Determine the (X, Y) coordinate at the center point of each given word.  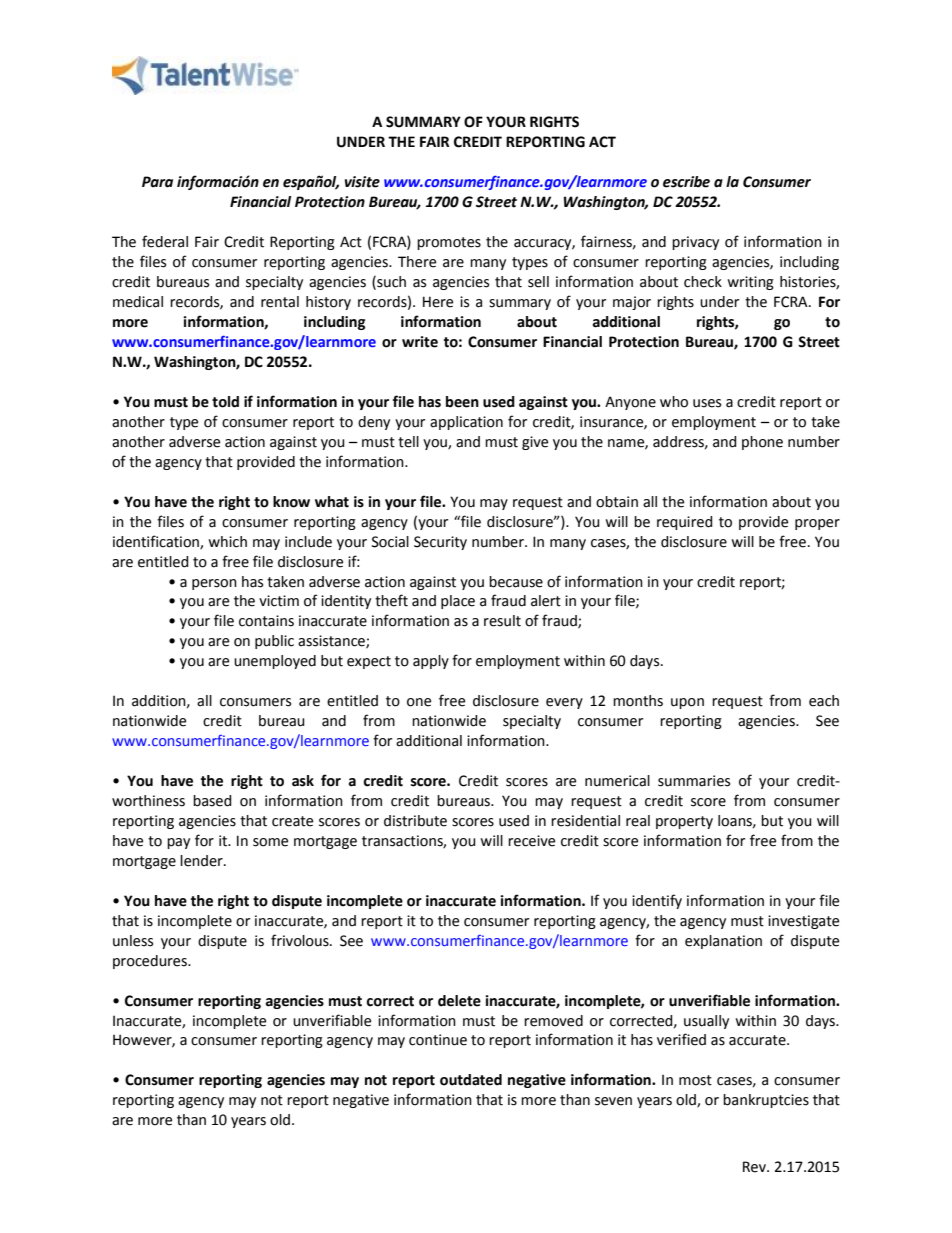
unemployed (275, 662)
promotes (449, 243)
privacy (695, 243)
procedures (151, 962)
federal (165, 241)
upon (687, 703)
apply (431, 662)
